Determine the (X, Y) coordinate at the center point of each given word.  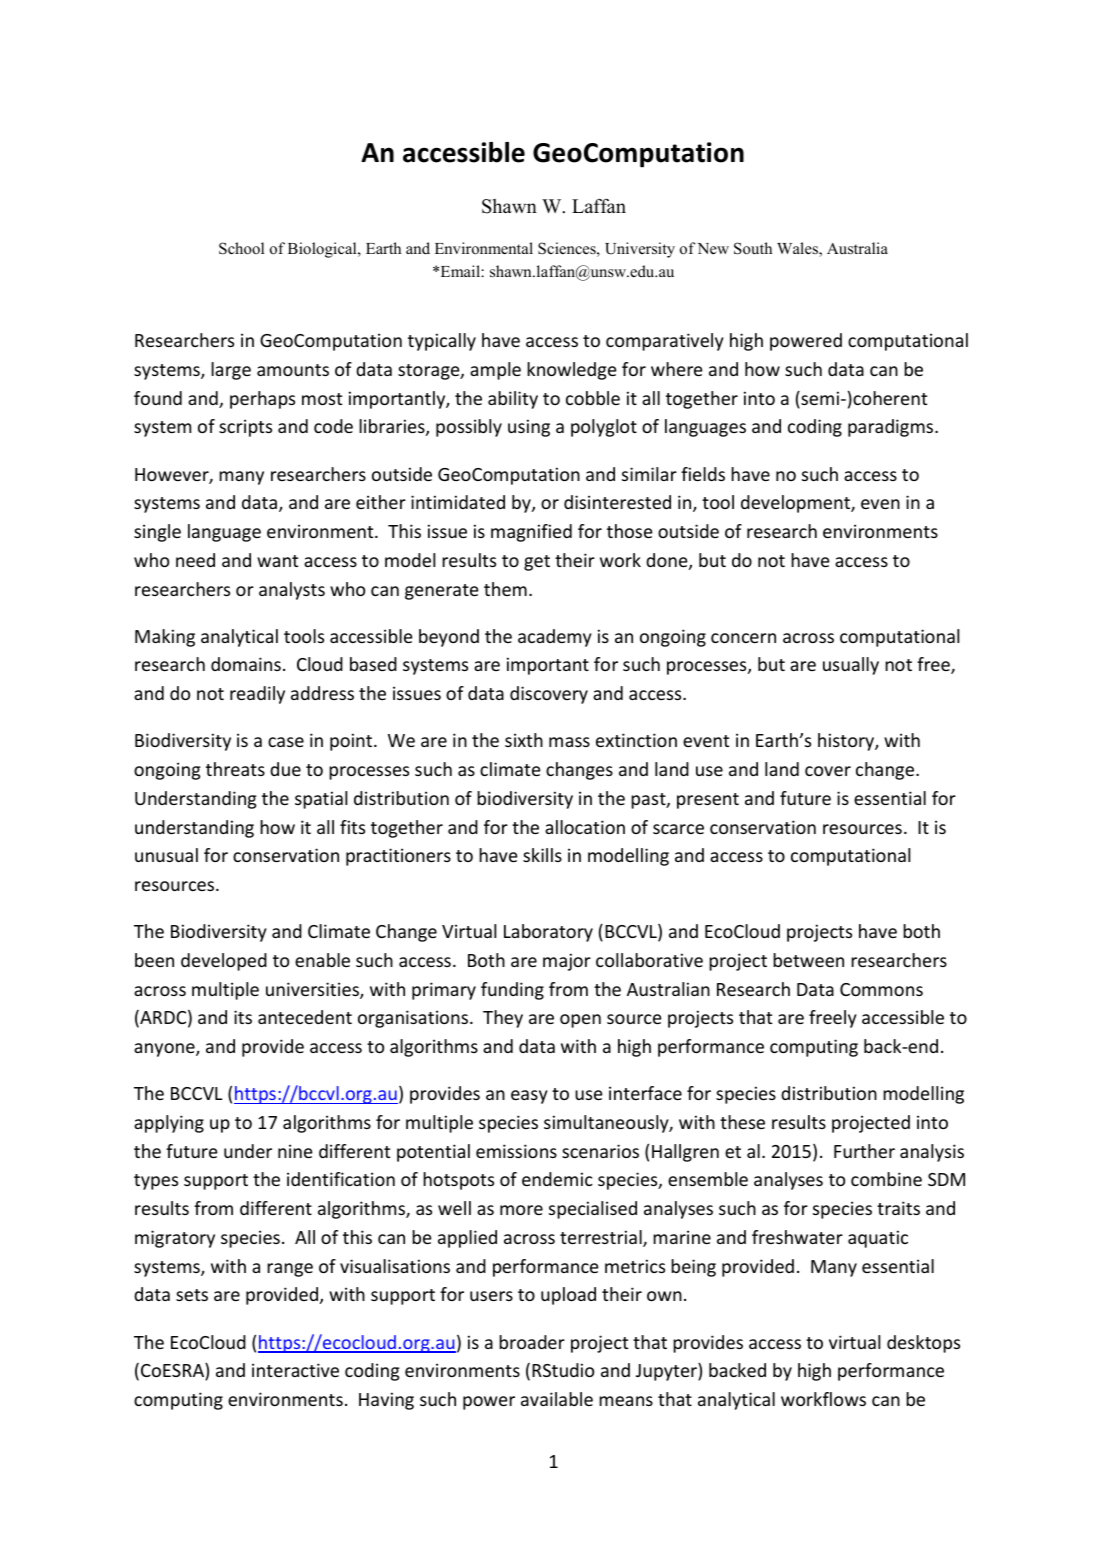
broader (532, 1342)
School (241, 248)
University (640, 250)
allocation (585, 827)
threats (235, 769)
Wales (798, 249)
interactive (295, 1370)
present (708, 801)
